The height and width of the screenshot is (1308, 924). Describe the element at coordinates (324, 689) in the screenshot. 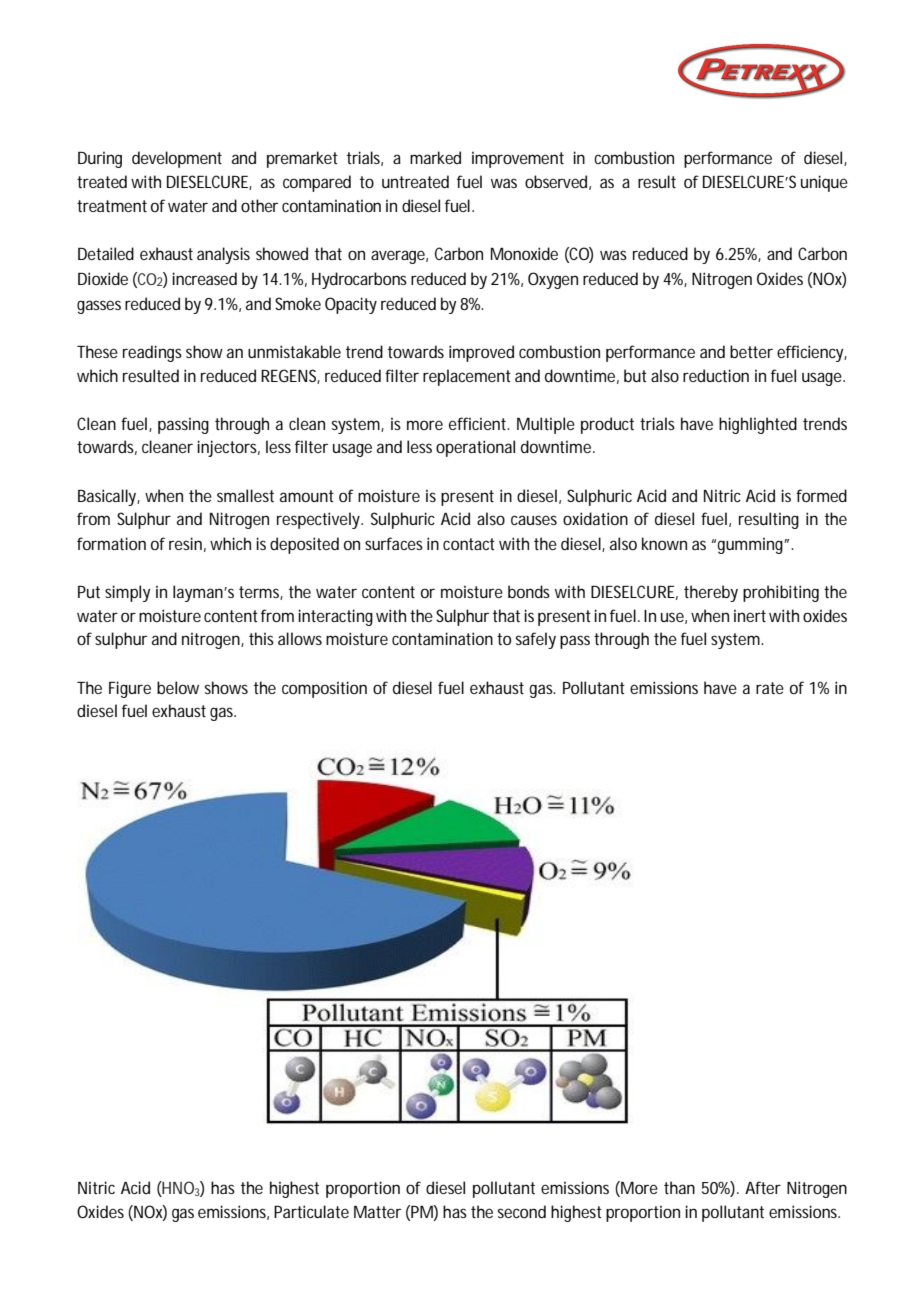

I see `composition` at that location.
